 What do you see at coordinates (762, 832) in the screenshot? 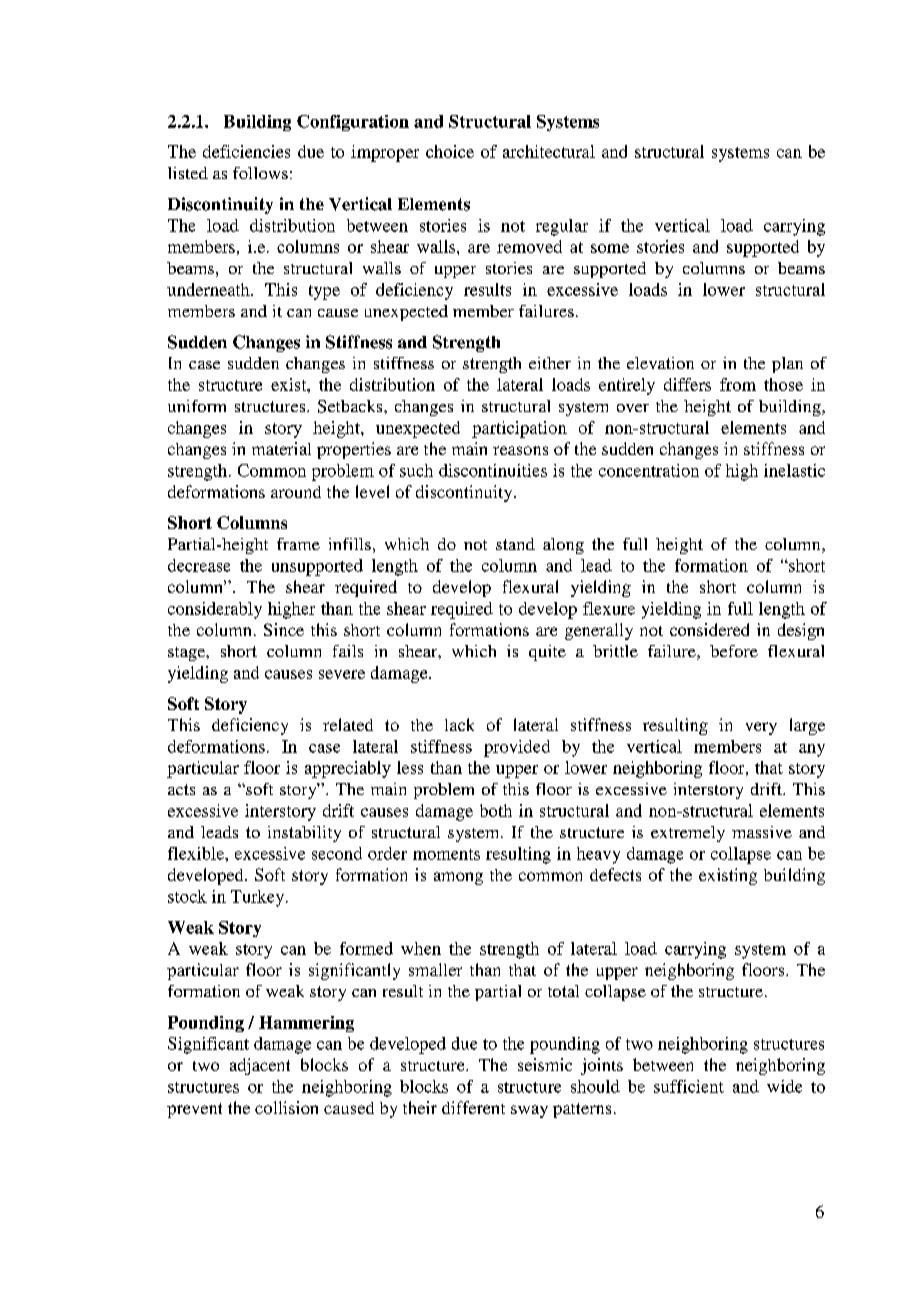
I see `massive` at bounding box center [762, 832].
